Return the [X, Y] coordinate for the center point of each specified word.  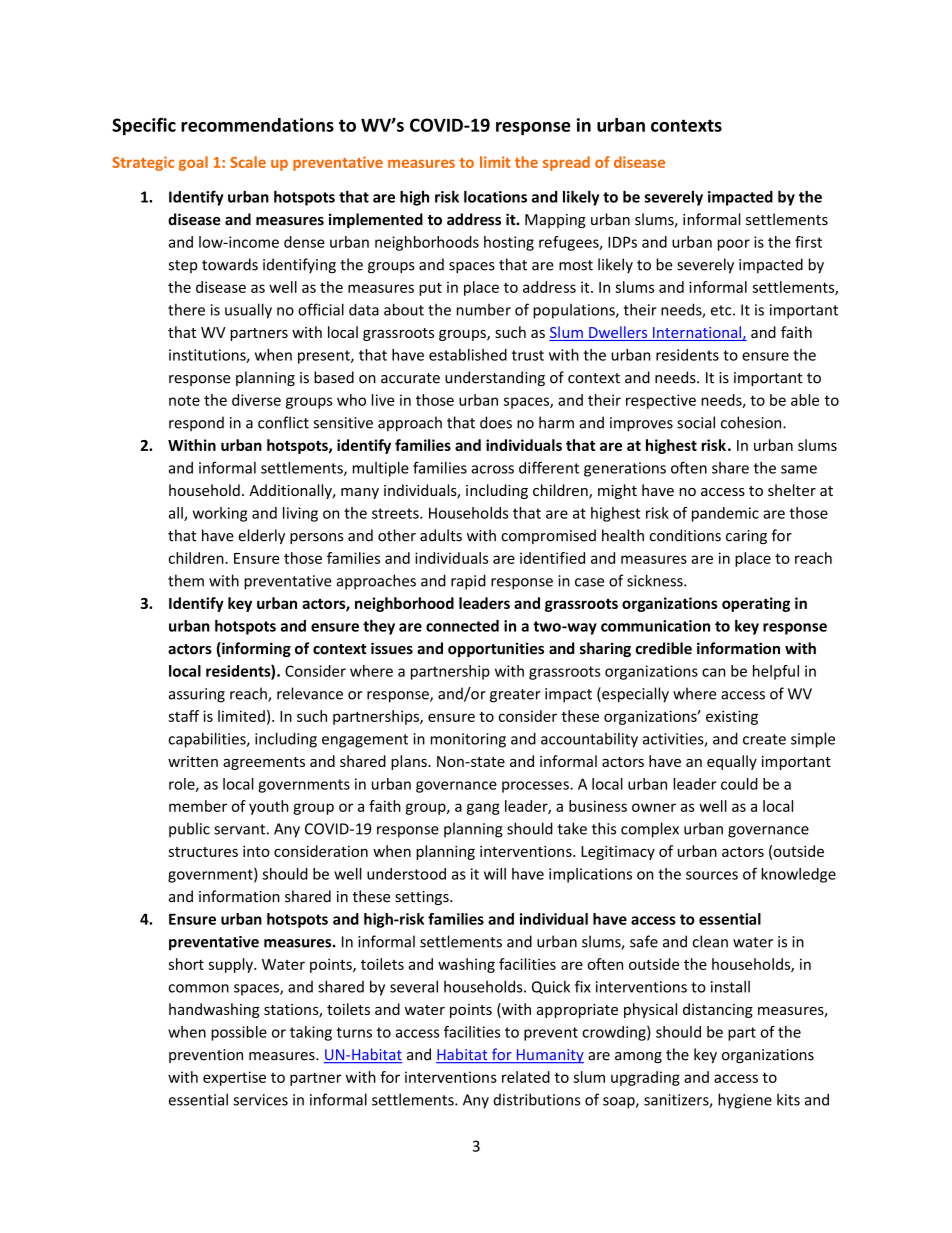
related [526, 1077]
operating [756, 604]
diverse [256, 400]
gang [483, 809]
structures [203, 852]
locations [495, 196]
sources [712, 875]
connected [462, 626]
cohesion [752, 422]
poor [734, 245]
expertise [234, 1078]
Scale [248, 162]
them [186, 580]
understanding [495, 378]
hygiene [745, 1101]
